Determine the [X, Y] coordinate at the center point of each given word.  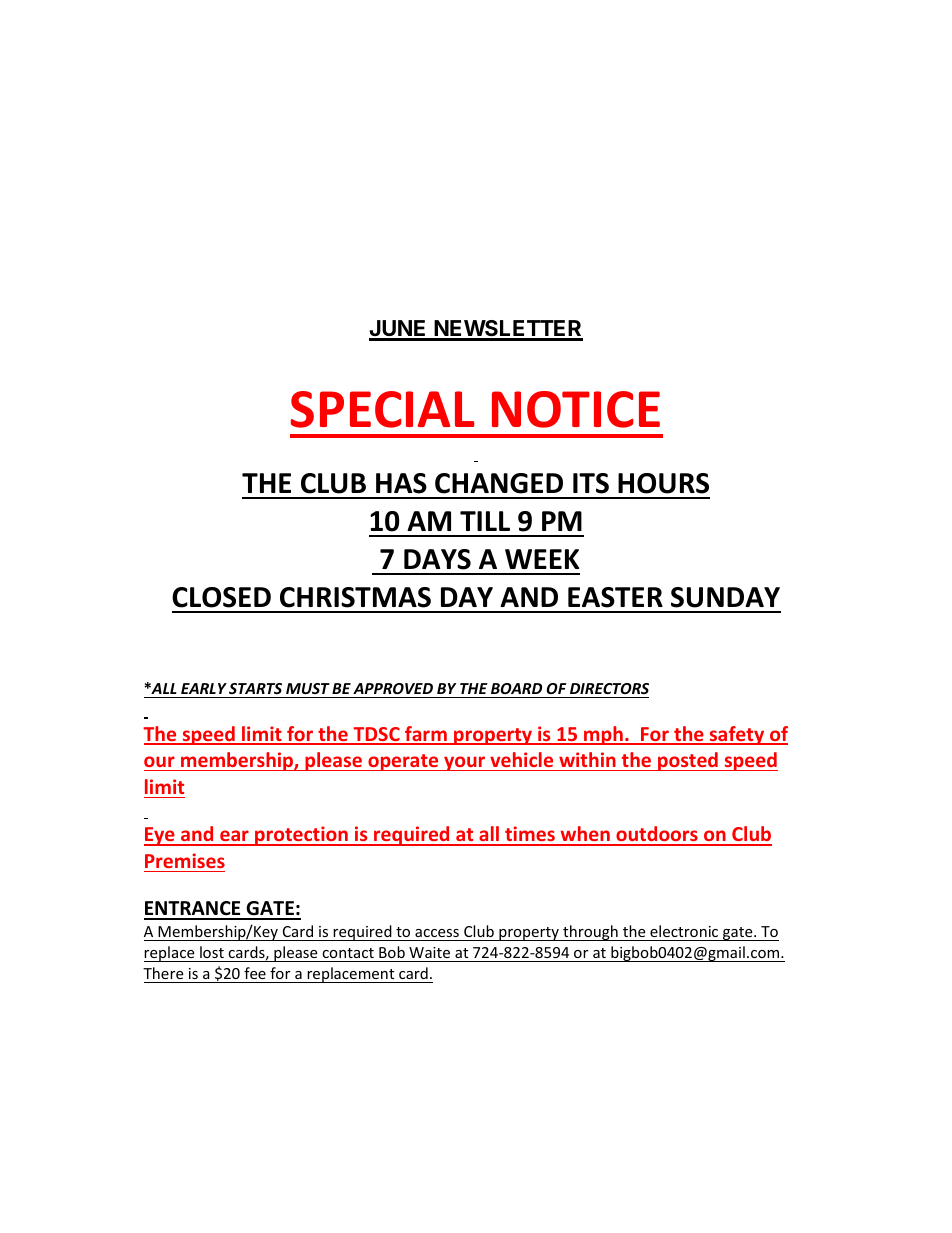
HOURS [663, 483]
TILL [485, 521]
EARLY [204, 688]
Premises [185, 860]
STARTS [255, 688]
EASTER [615, 597]
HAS [401, 483]
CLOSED [221, 597]
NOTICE [576, 409]
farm [426, 735]
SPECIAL [382, 409]
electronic [684, 933]
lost [212, 954]
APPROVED [393, 688]
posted [688, 761]
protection [301, 836]
